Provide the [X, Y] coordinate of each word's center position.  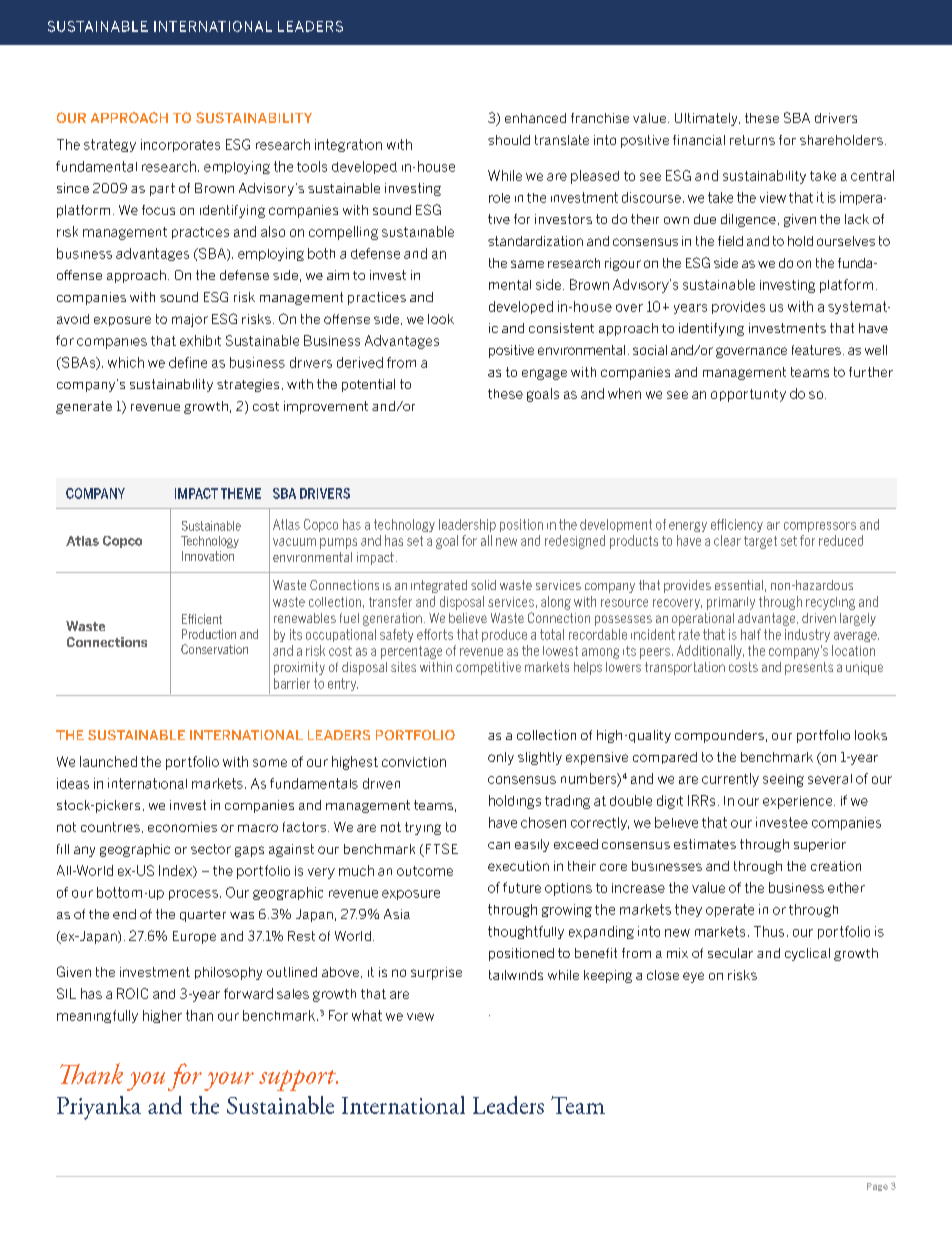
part [162, 189]
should [509, 140]
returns [752, 140]
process [193, 895]
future [522, 887]
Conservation [214, 649]
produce [504, 635]
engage [544, 374]
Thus [769, 931]
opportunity [748, 395]
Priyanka [99, 1108]
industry [807, 635]
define [188, 362]
